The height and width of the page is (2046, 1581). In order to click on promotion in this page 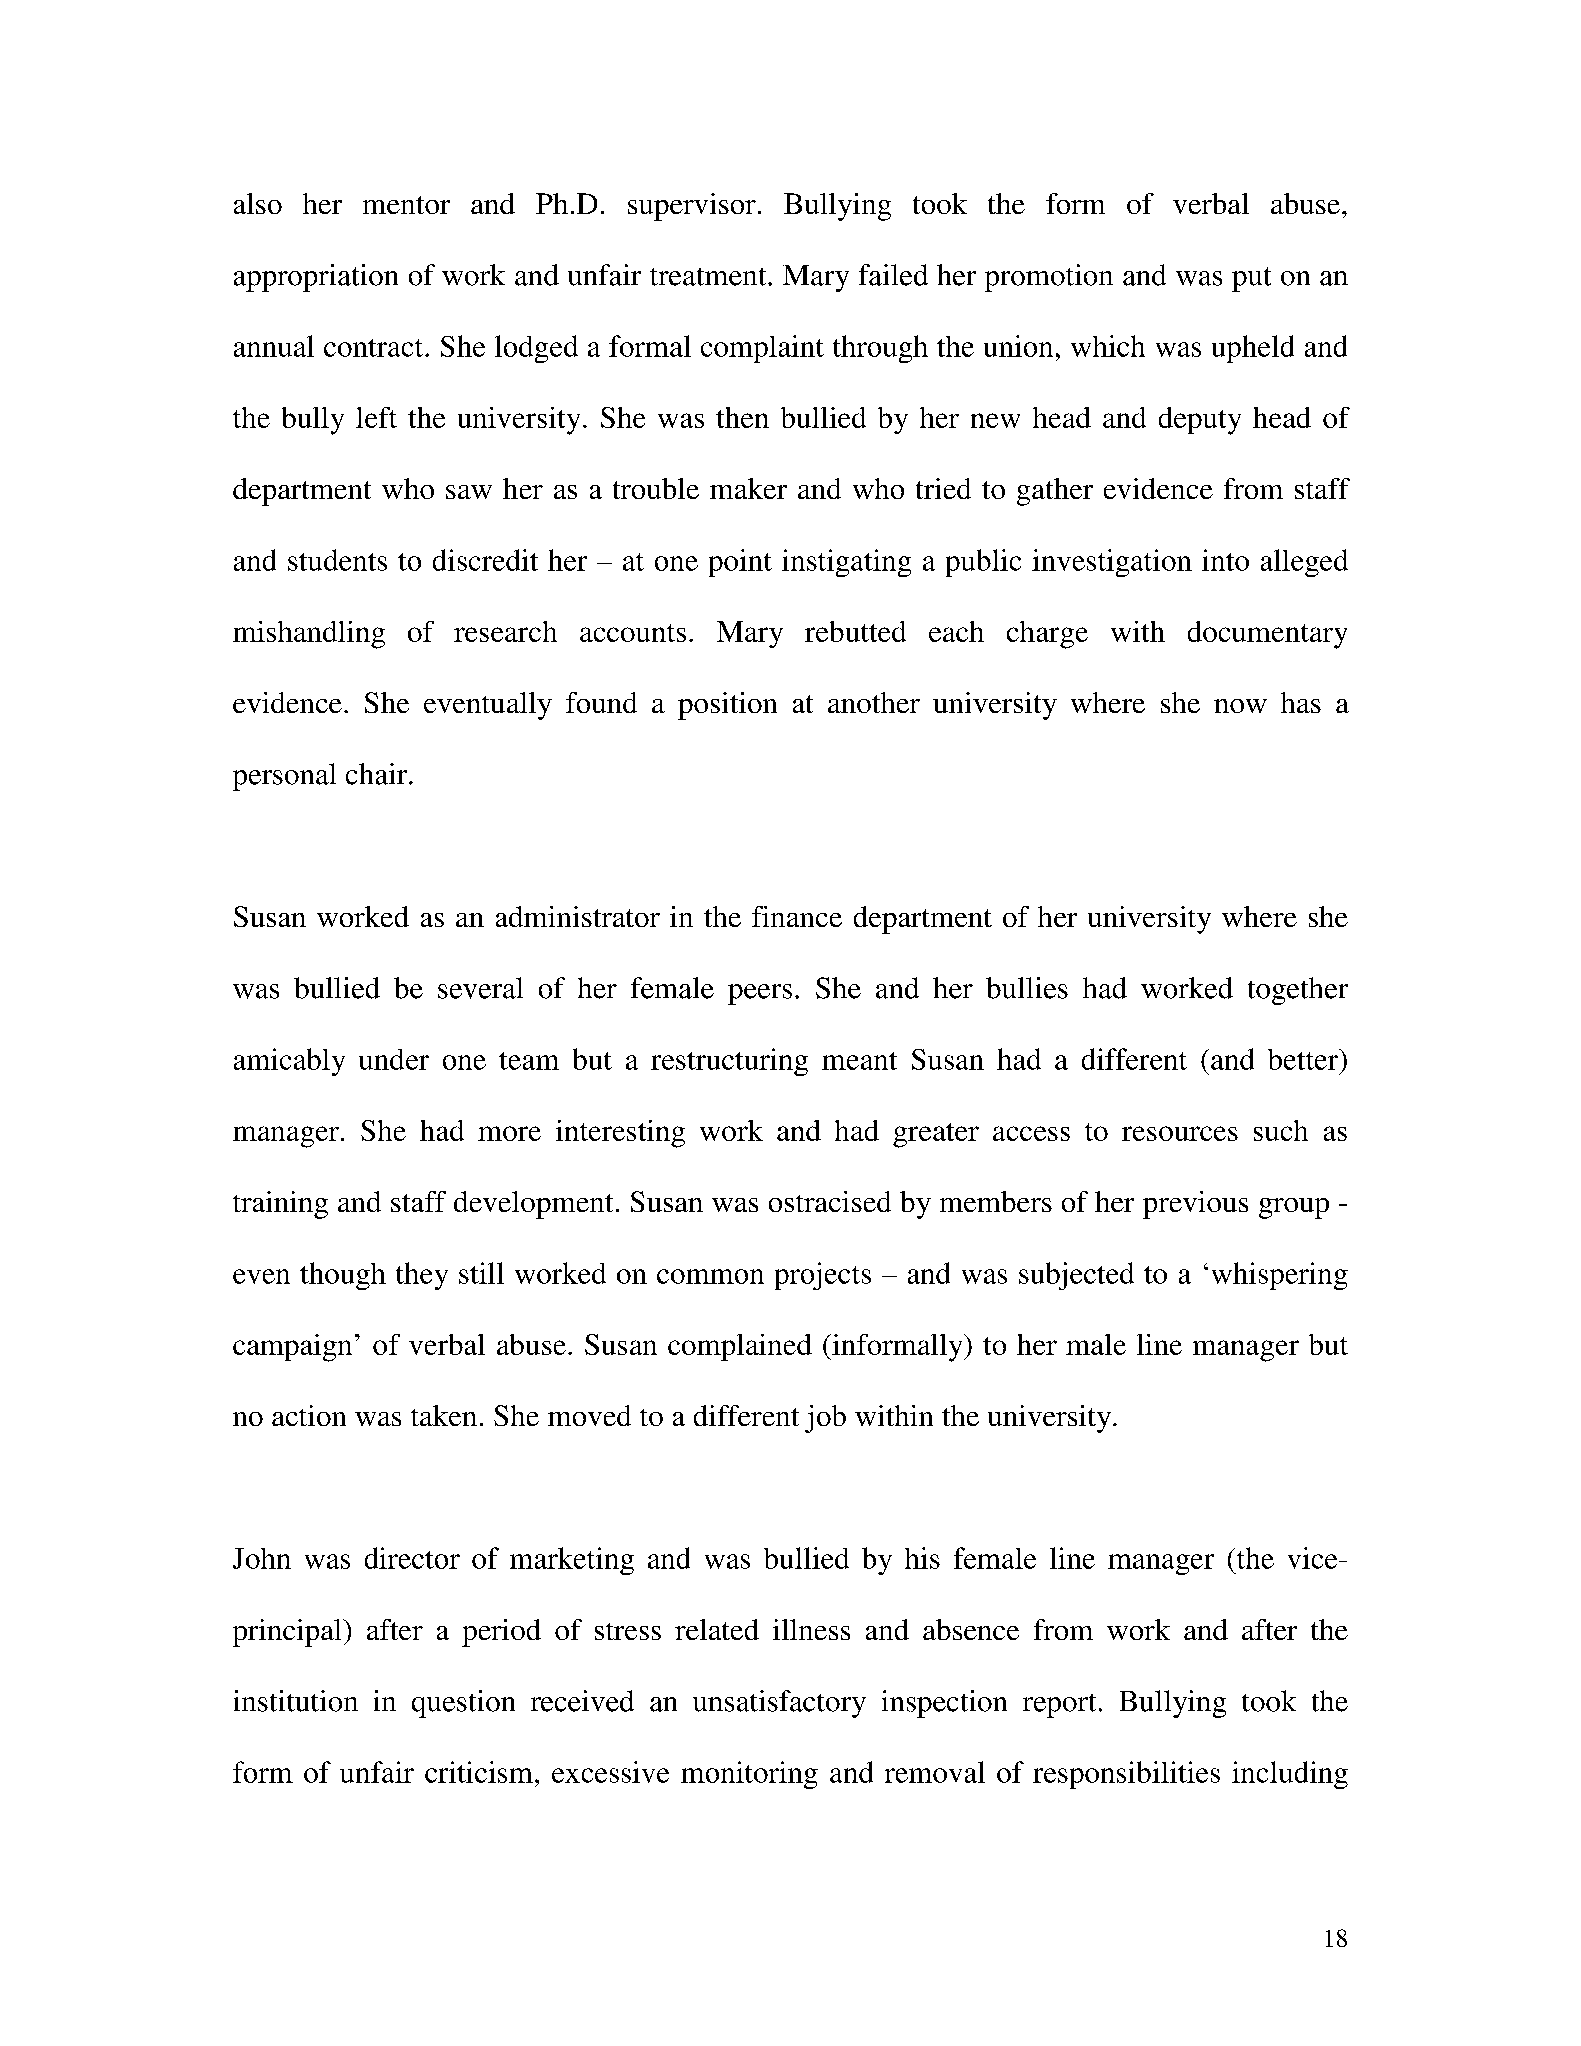, I will do `click(1049, 278)`.
